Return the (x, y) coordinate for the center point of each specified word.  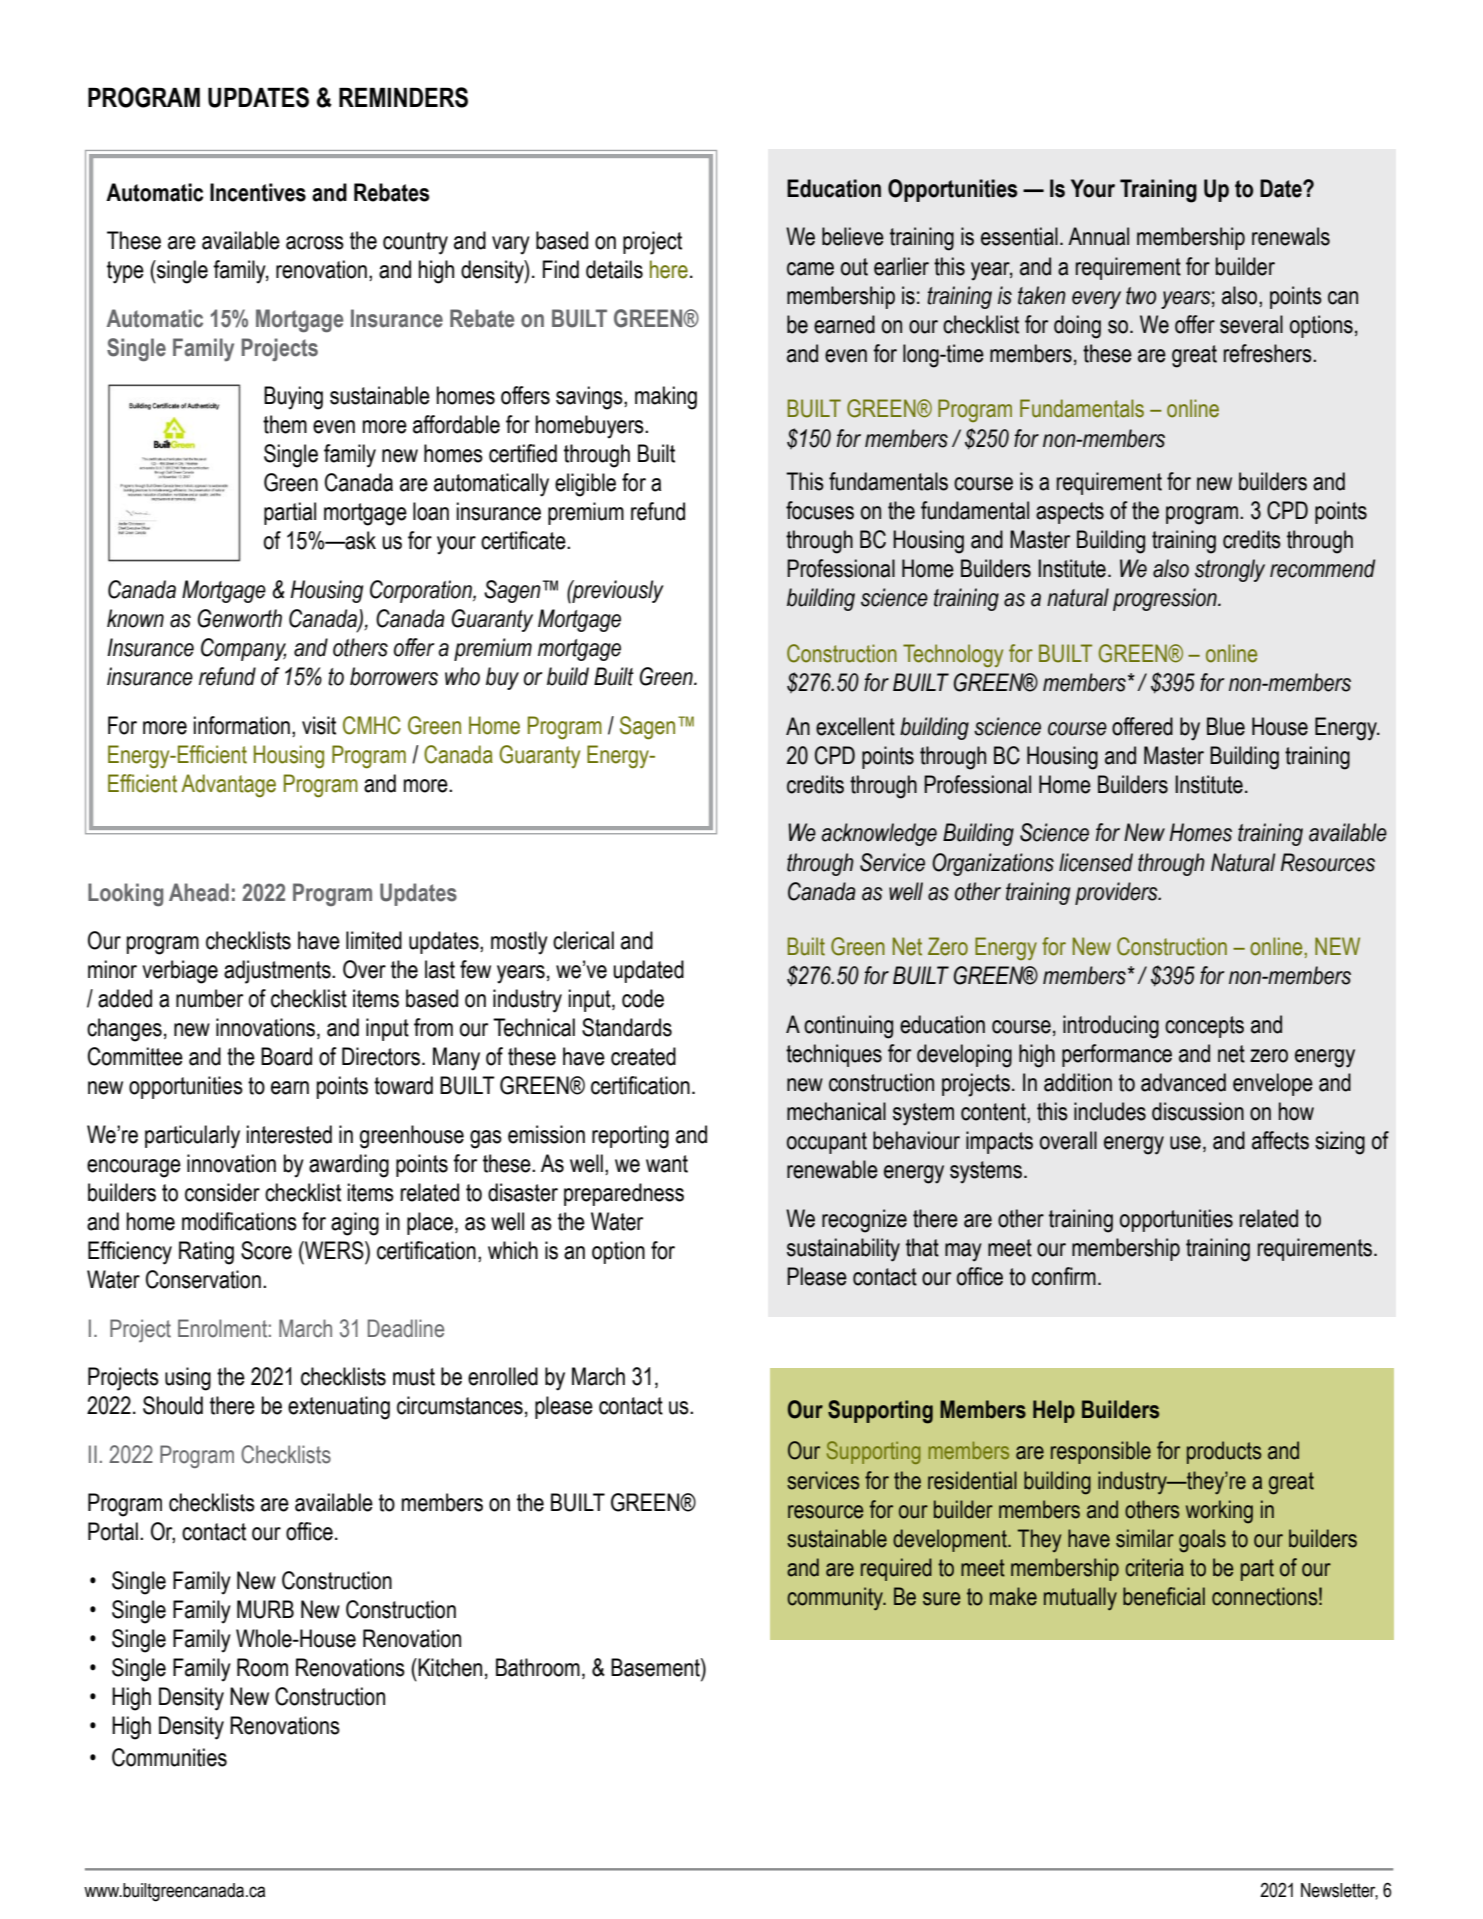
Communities (169, 1757)
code (643, 998)
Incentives (258, 192)
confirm (1064, 1276)
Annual (1098, 236)
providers (1117, 893)
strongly (1230, 570)
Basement (656, 1667)
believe (853, 236)
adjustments (278, 972)
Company (243, 649)
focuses (820, 510)
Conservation (203, 1279)
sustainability (843, 1250)
